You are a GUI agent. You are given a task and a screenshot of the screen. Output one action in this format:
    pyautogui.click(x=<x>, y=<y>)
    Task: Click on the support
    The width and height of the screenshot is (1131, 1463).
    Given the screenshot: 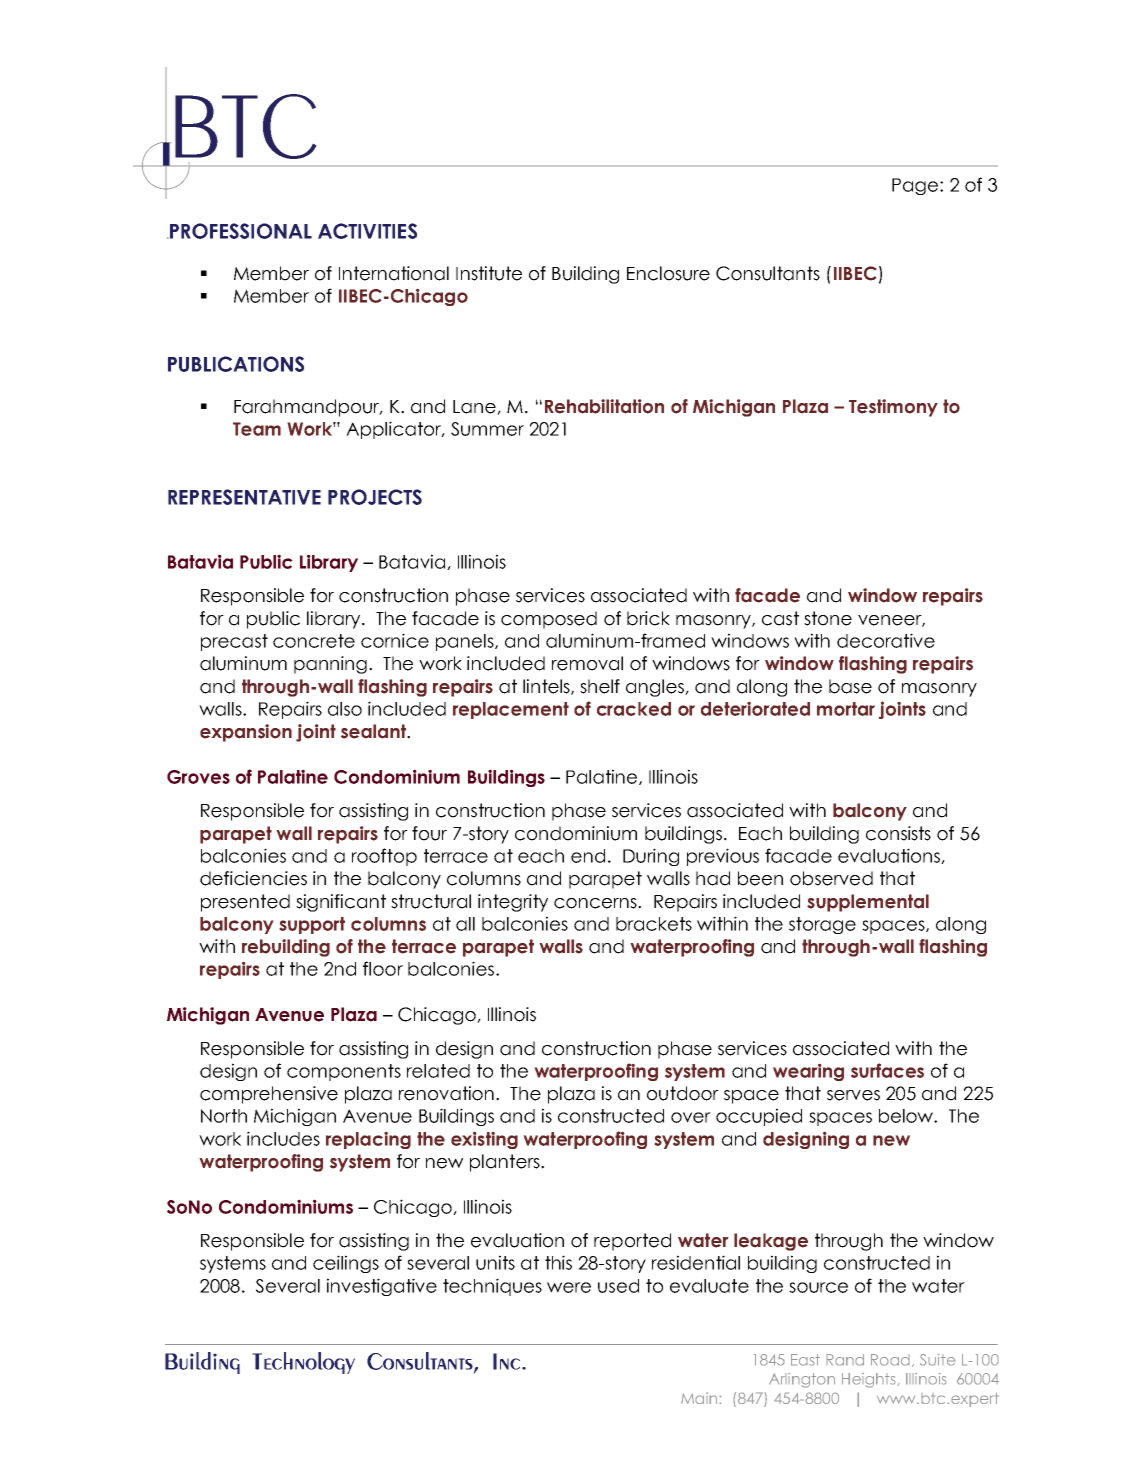 What is the action you would take?
    pyautogui.click(x=312, y=925)
